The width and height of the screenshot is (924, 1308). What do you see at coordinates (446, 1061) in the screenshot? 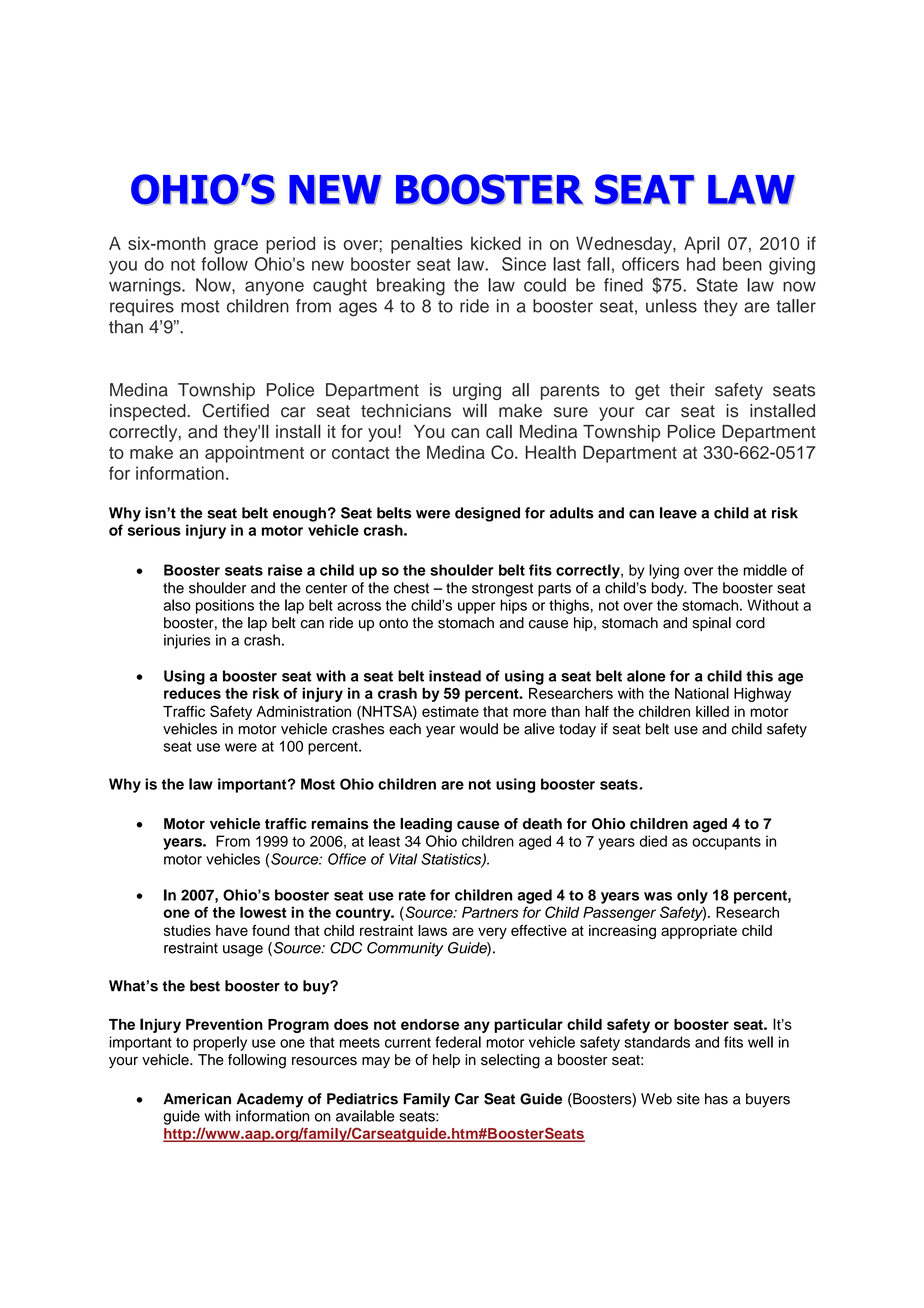
I see `help` at bounding box center [446, 1061].
